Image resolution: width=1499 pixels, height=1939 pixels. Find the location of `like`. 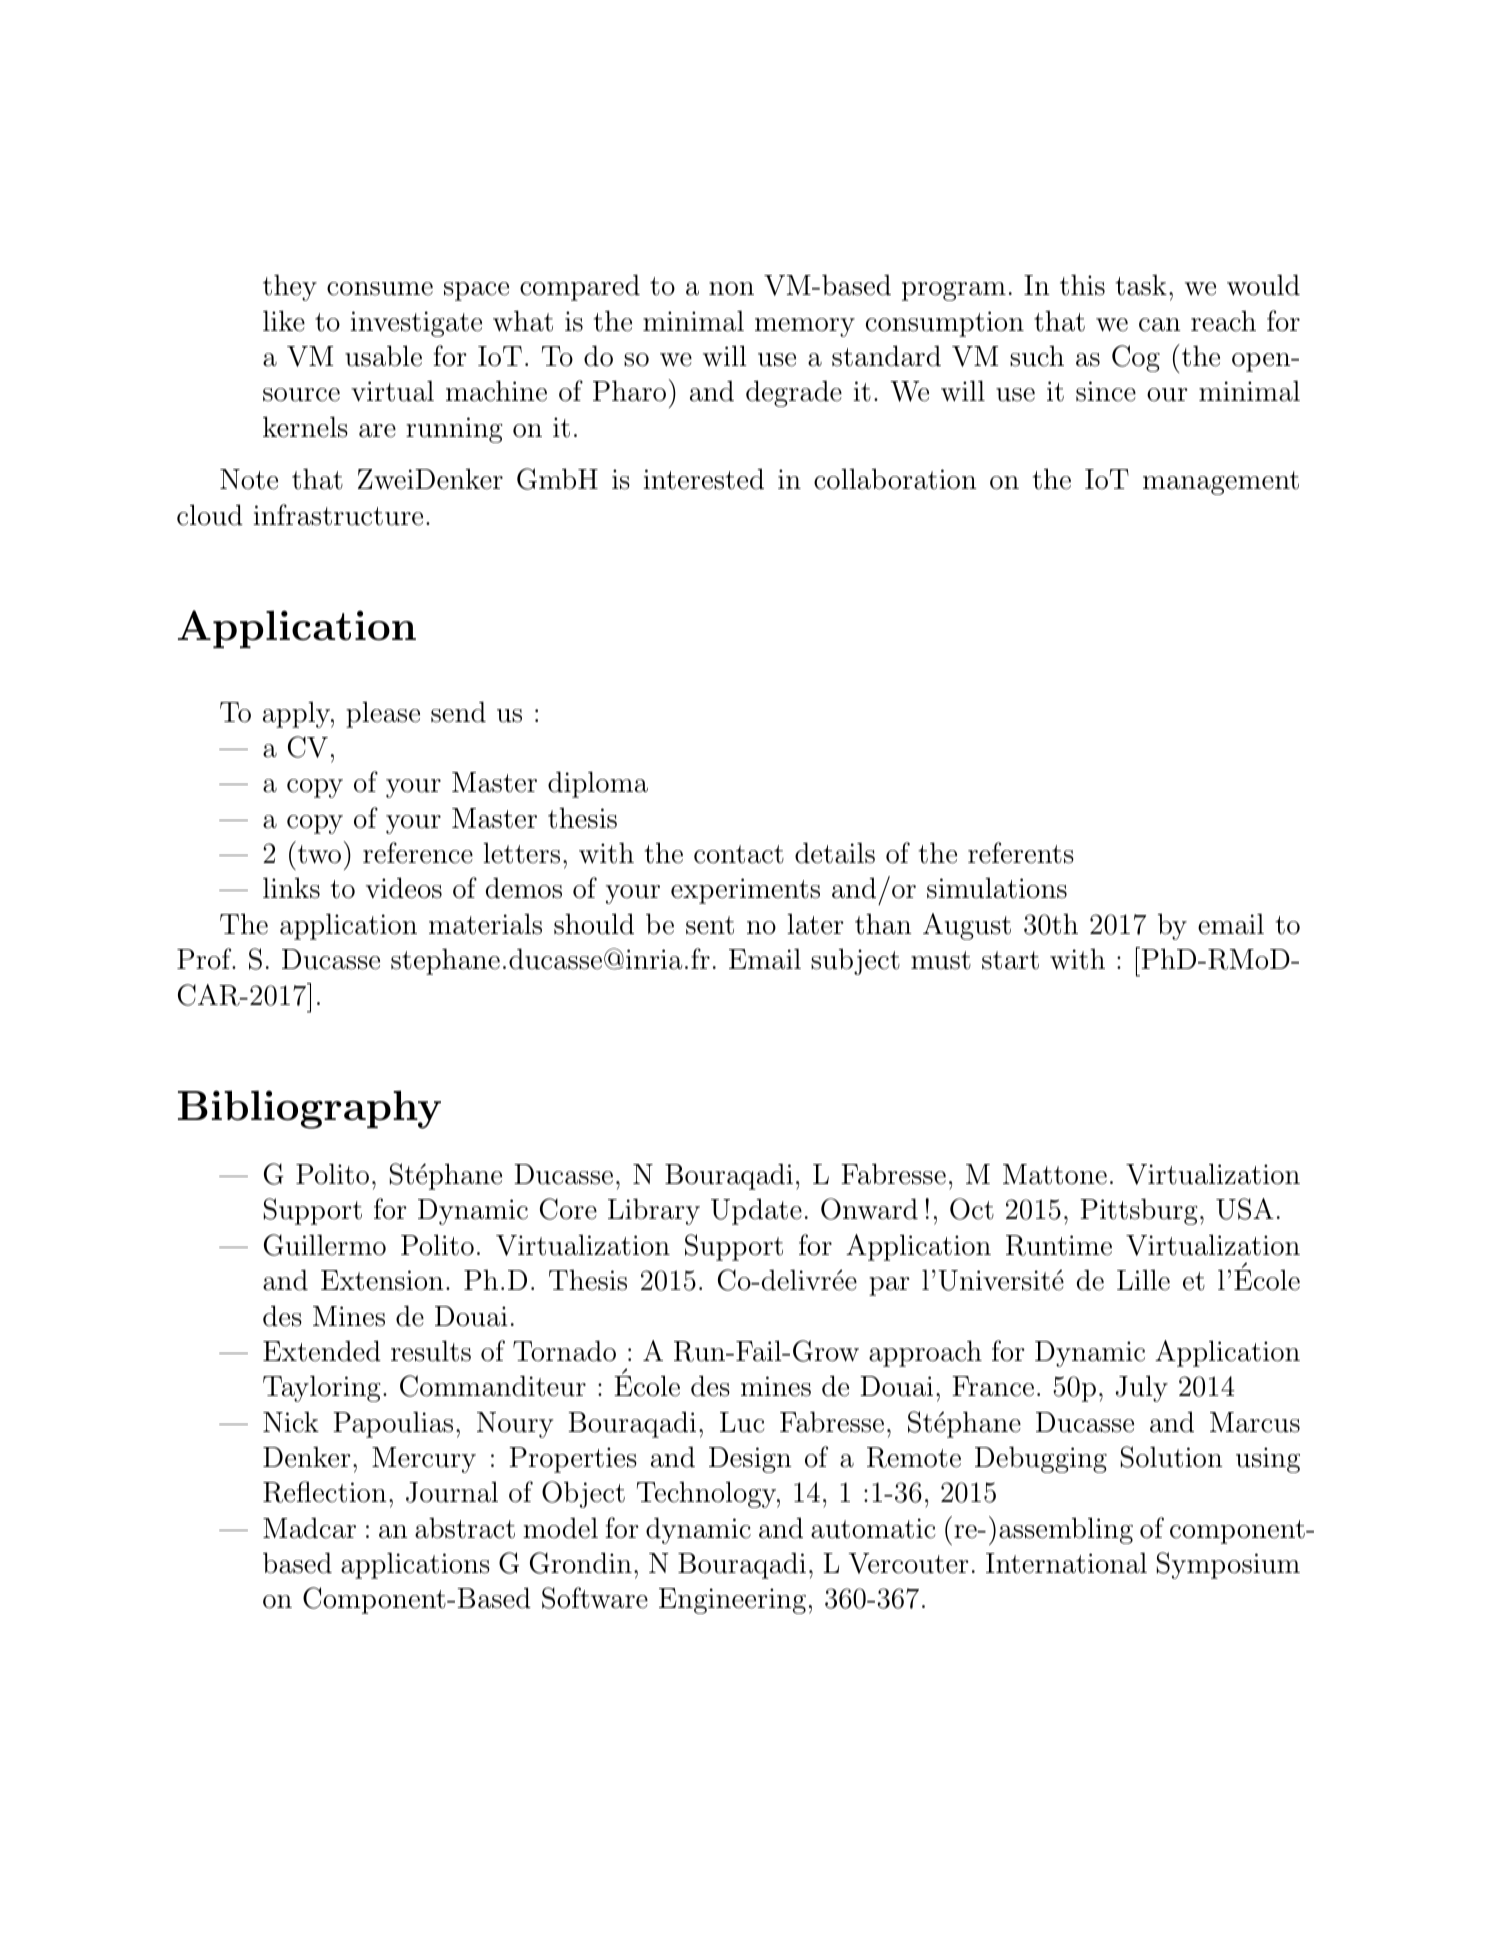

like is located at coordinates (284, 321).
